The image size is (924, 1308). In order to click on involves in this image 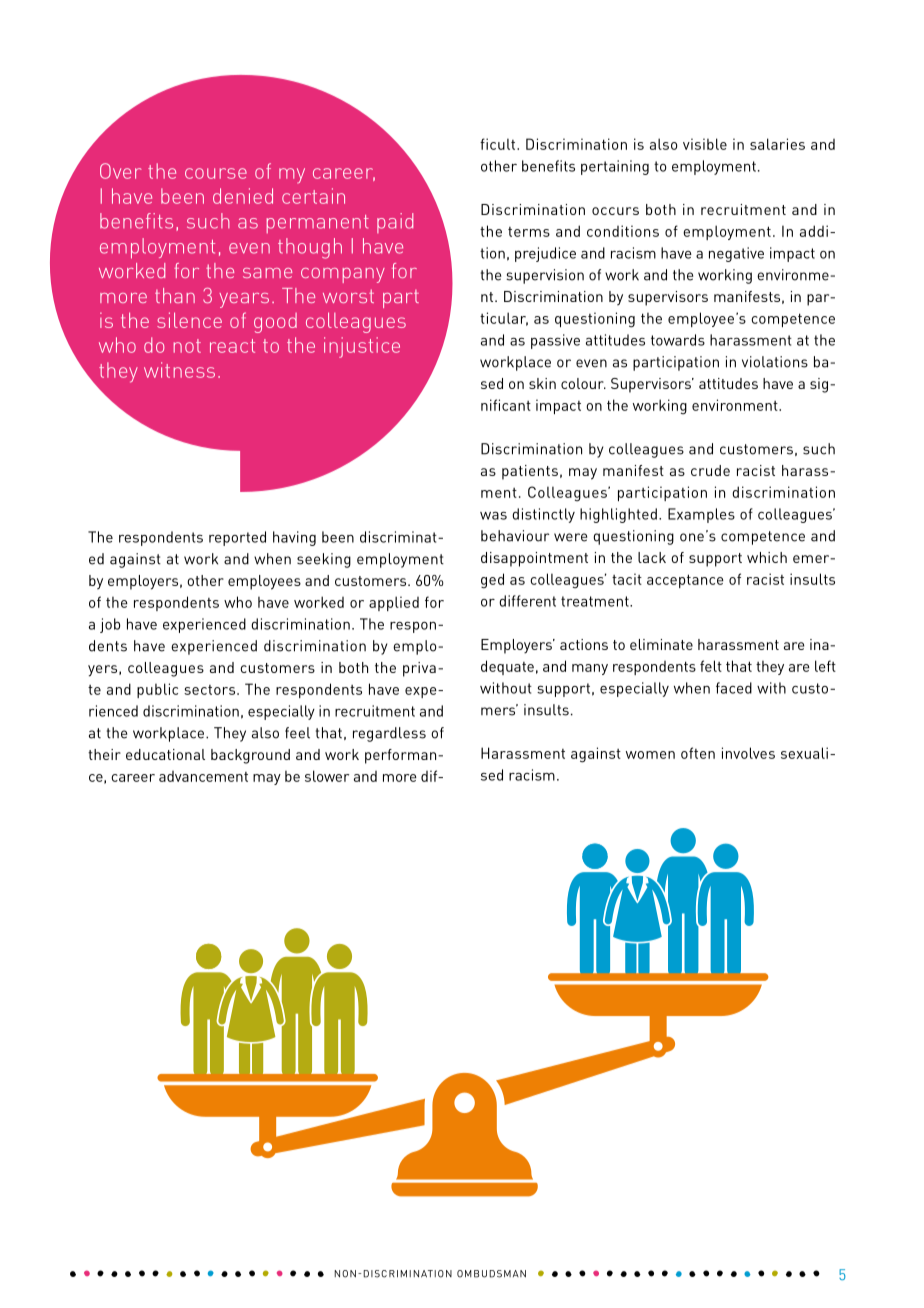, I will do `click(748, 753)`.
